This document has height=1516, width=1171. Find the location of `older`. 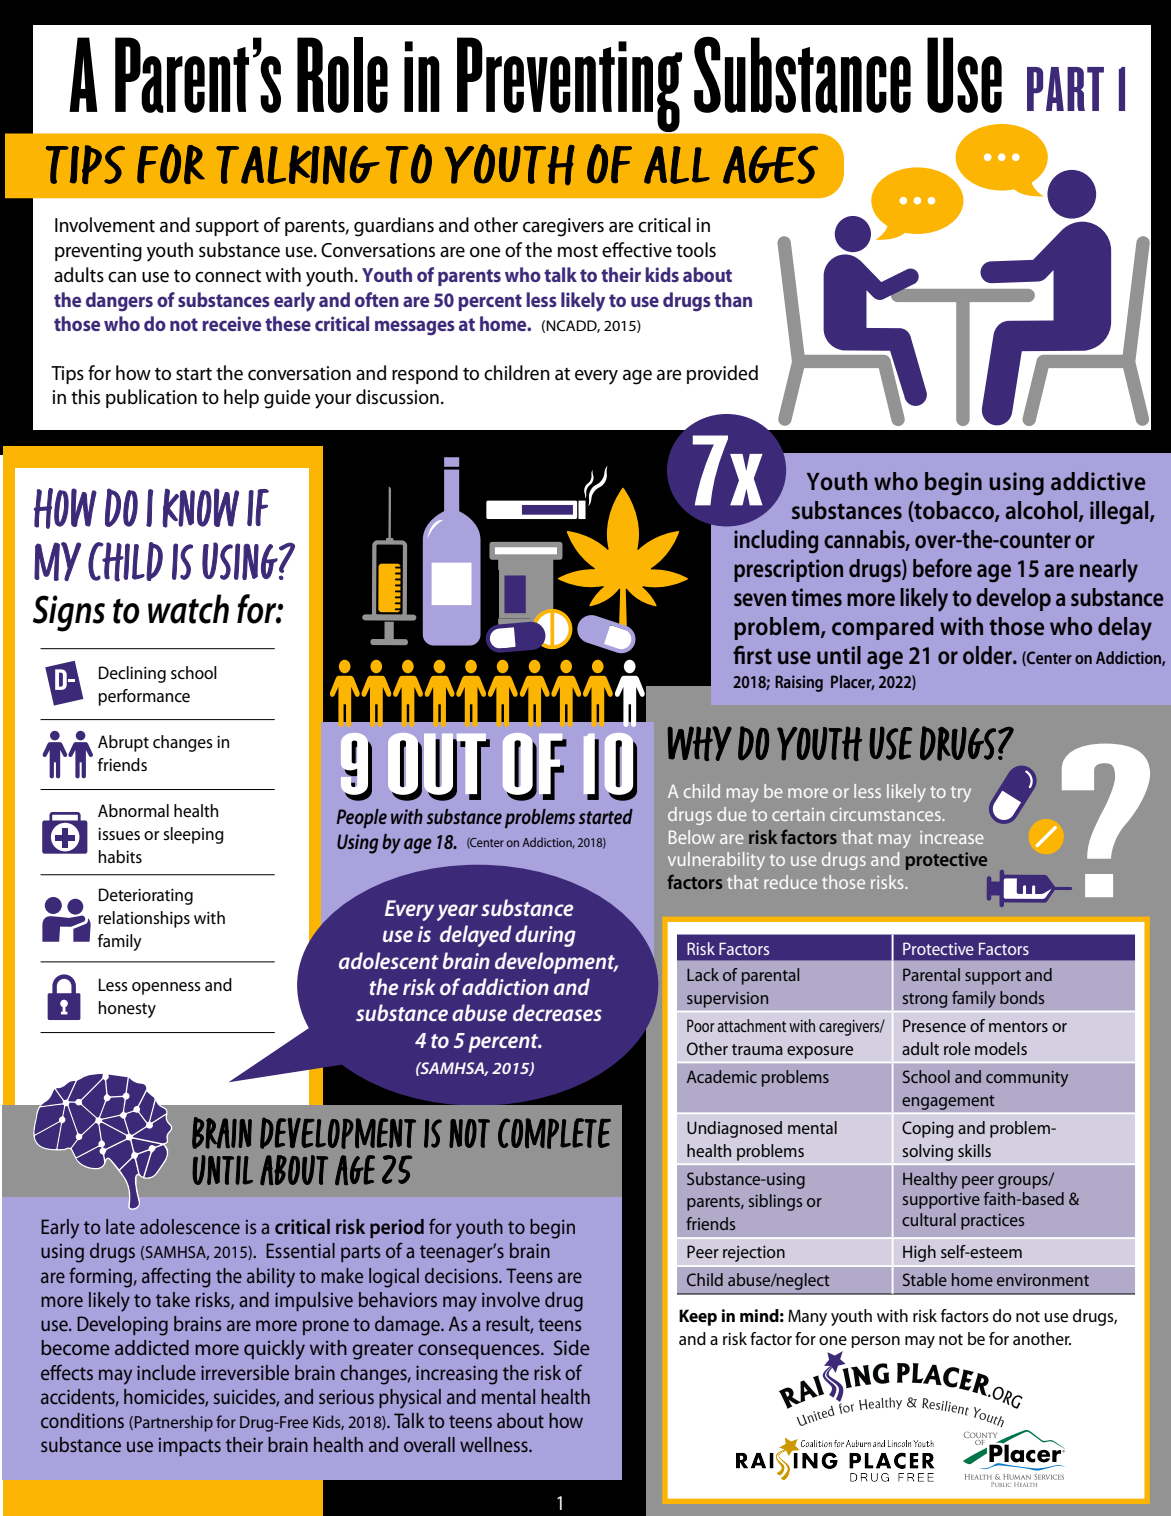

older is located at coordinates (988, 655).
